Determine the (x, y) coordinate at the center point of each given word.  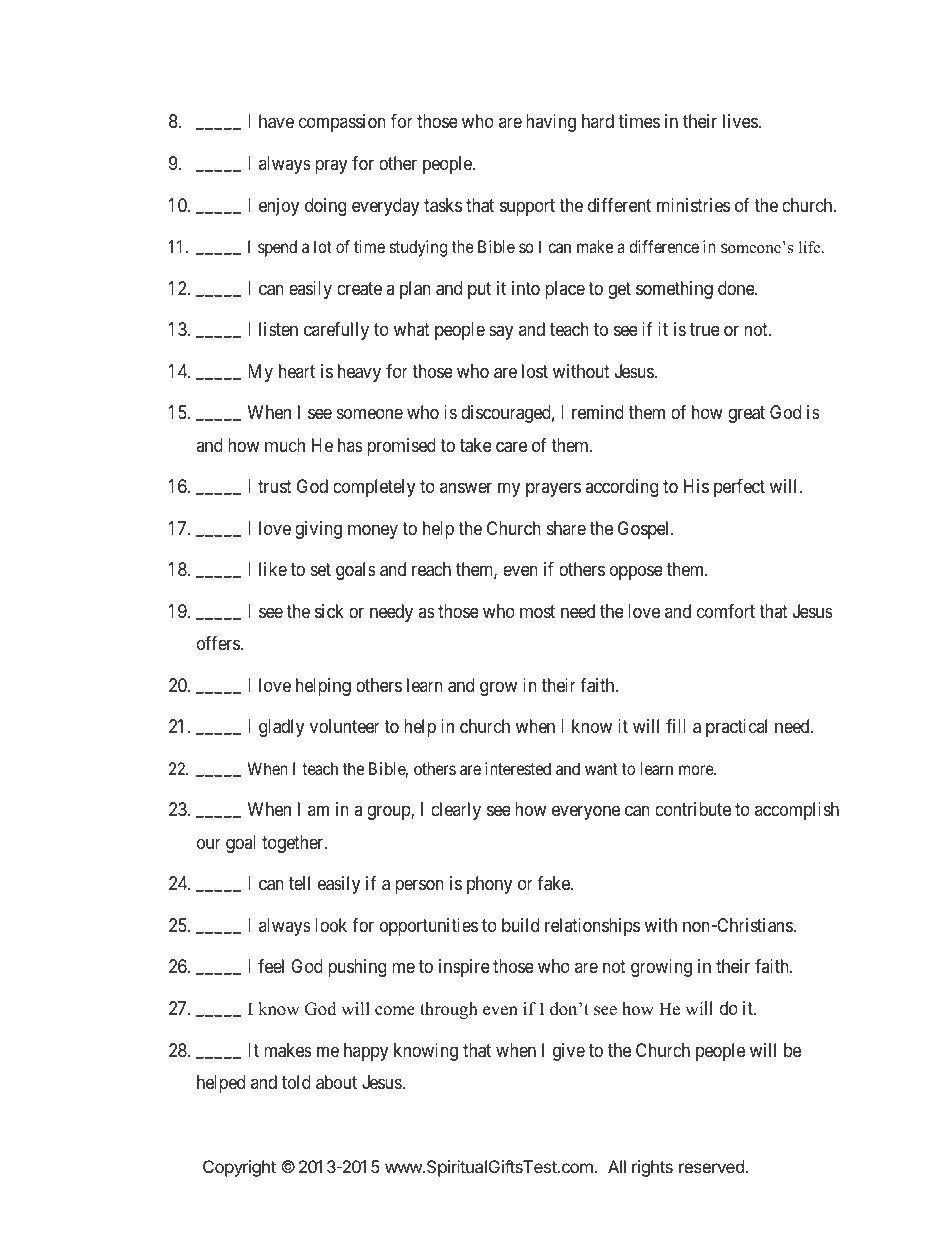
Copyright (239, 1168)
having (551, 123)
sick (329, 611)
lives (741, 121)
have (276, 121)
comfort (726, 611)
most (537, 611)
